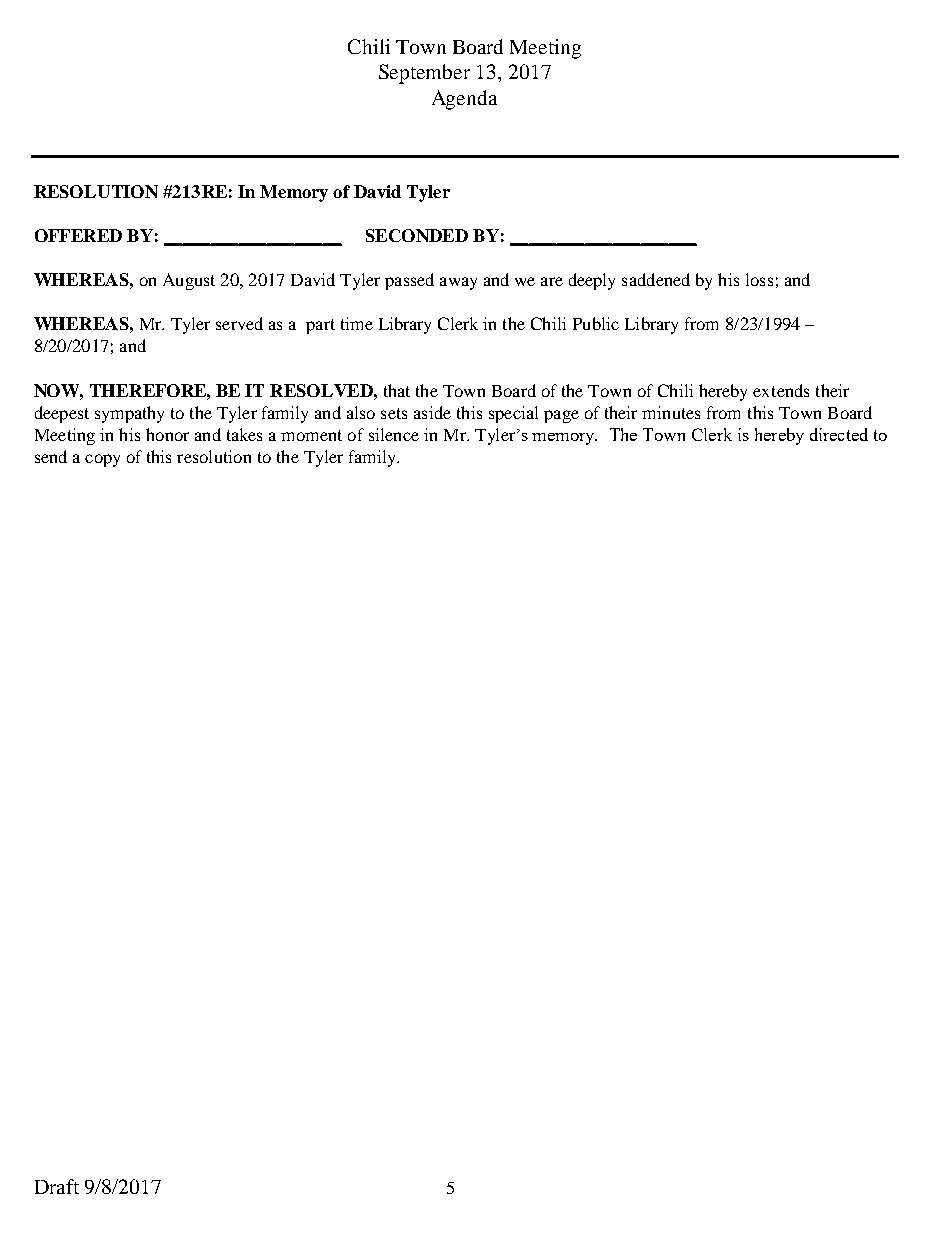  Describe the element at coordinates (839, 434) in the screenshot. I see `directed` at that location.
